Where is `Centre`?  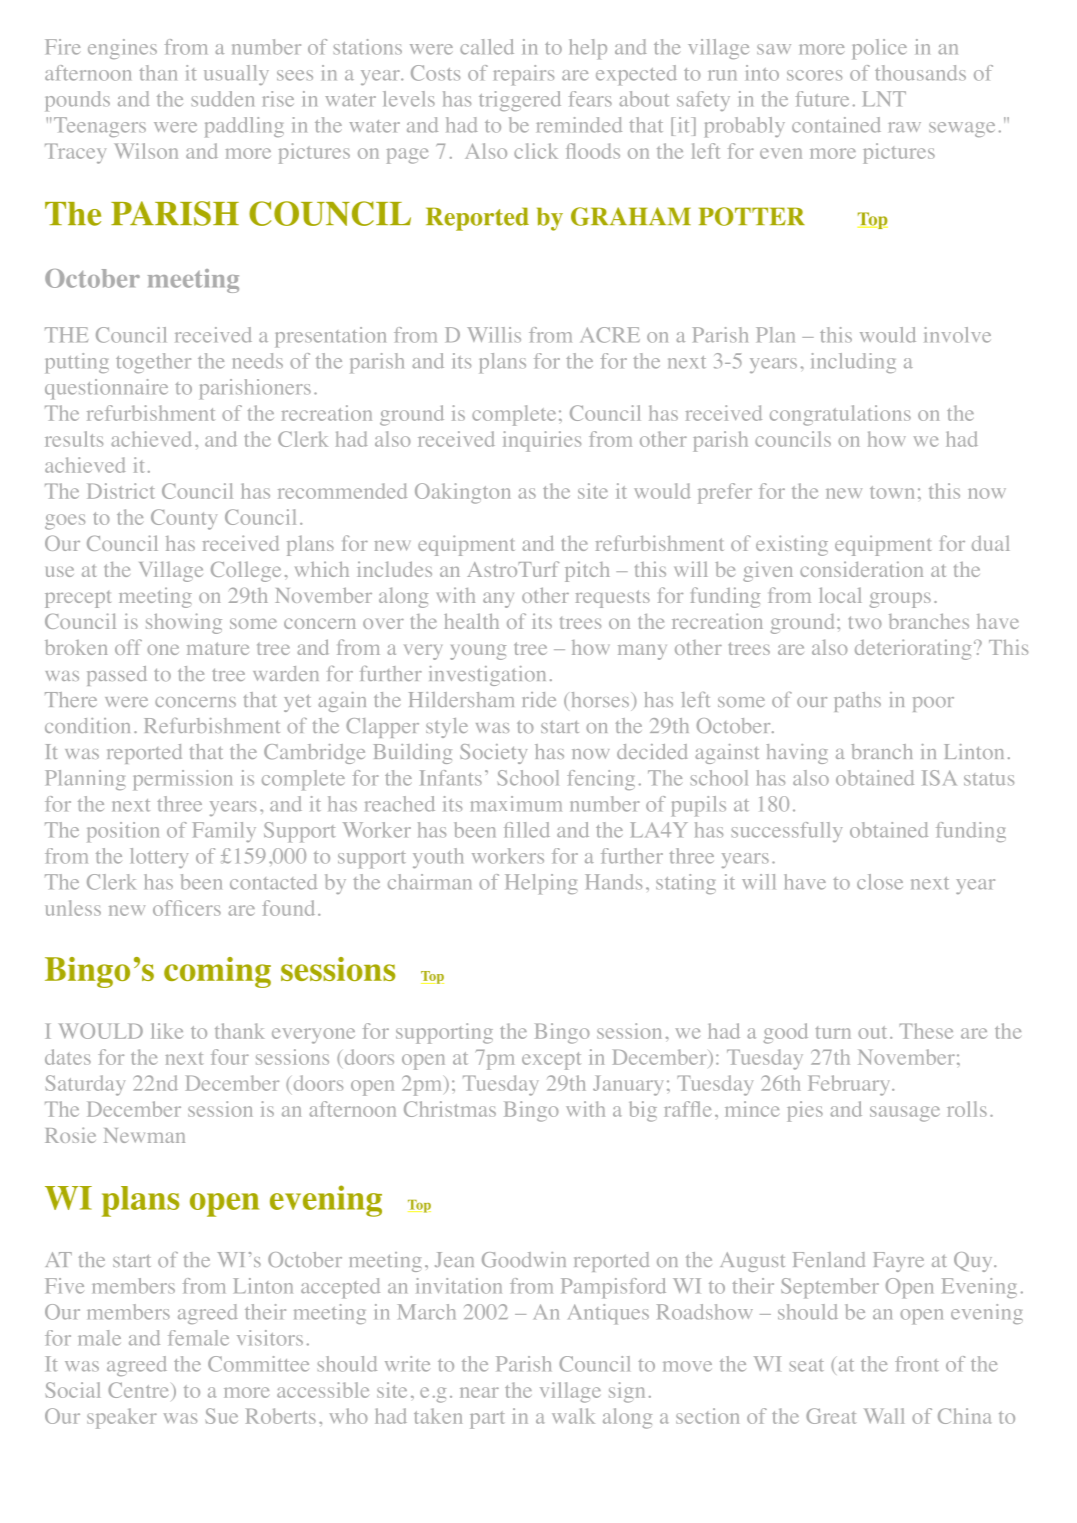 Centre is located at coordinates (140, 1390).
